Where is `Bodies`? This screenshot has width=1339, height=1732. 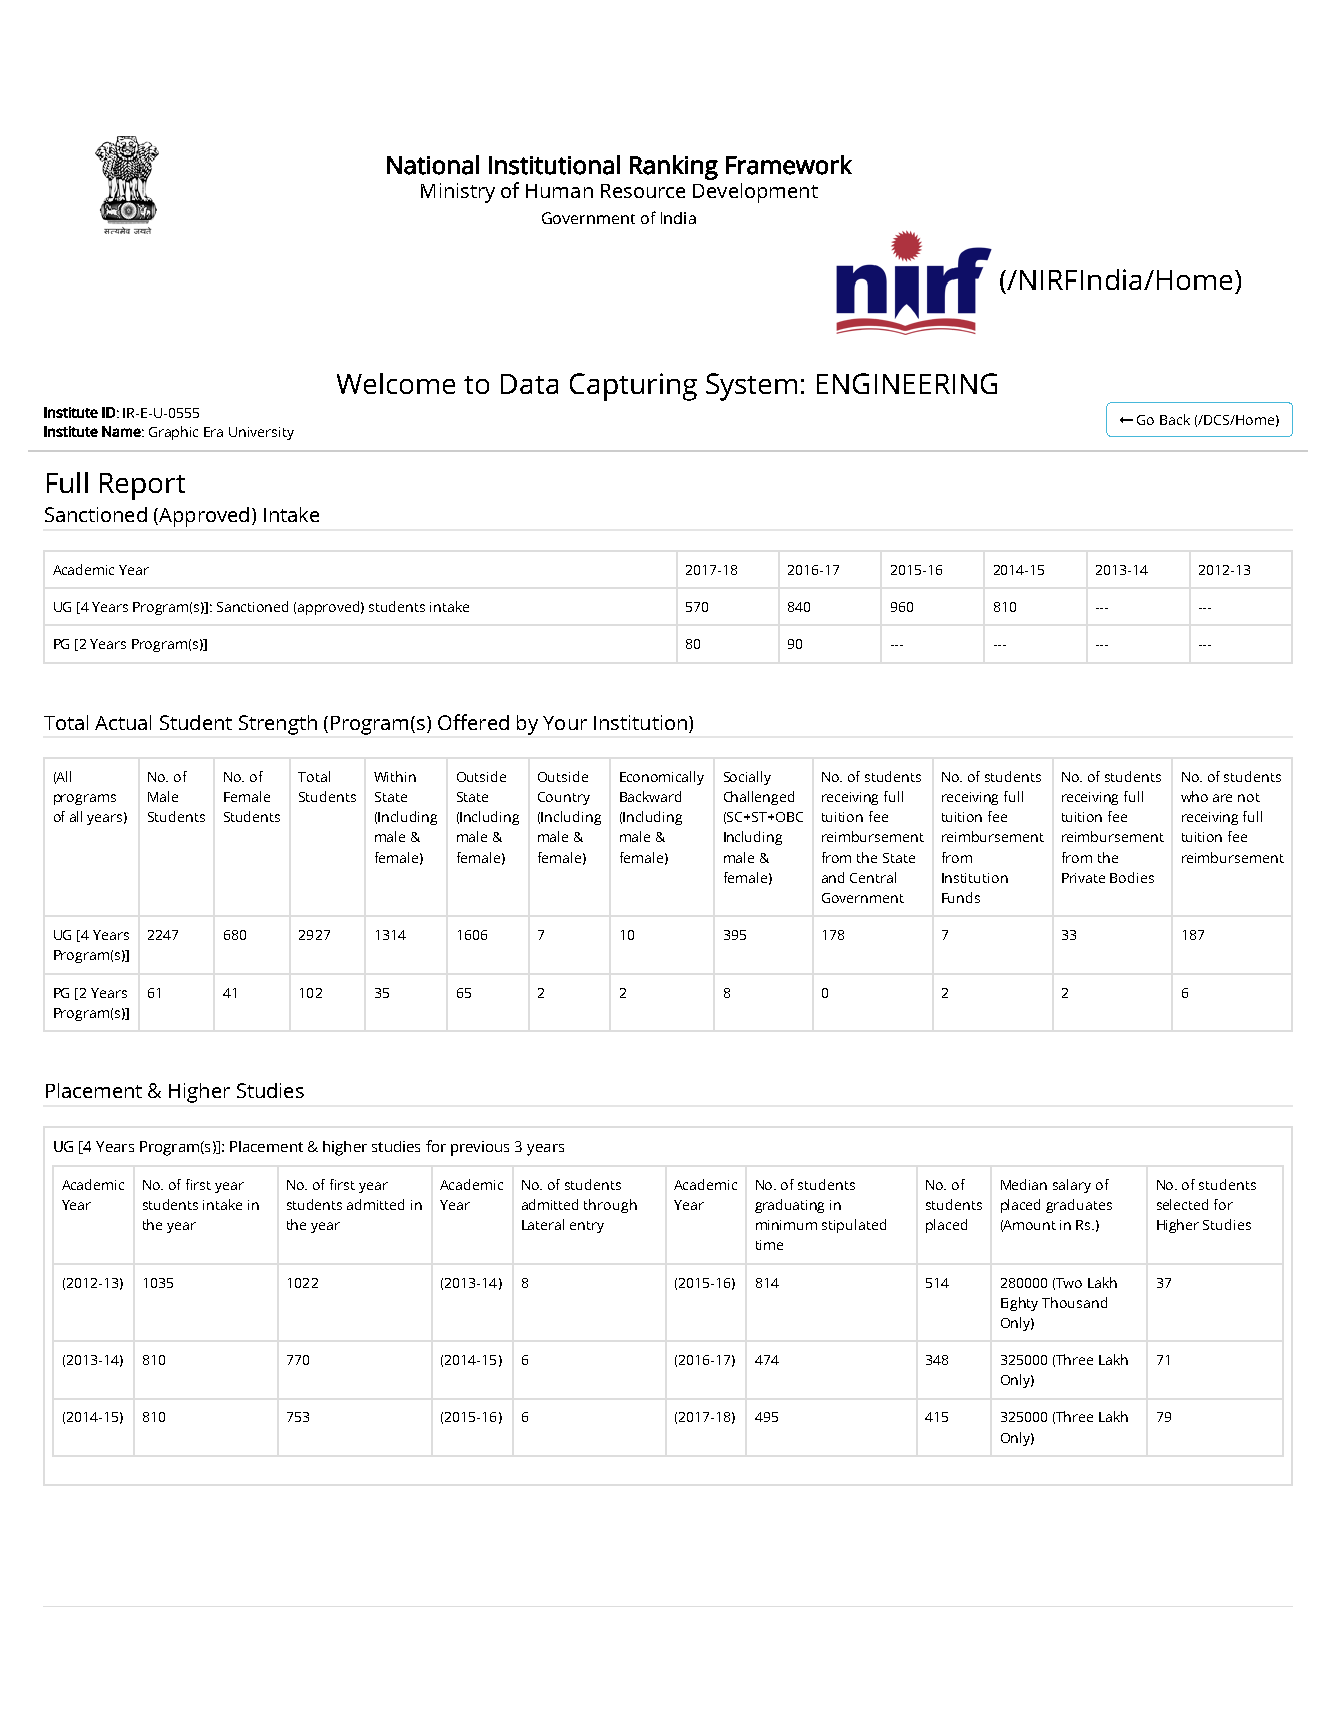 Bodies is located at coordinates (1132, 877).
